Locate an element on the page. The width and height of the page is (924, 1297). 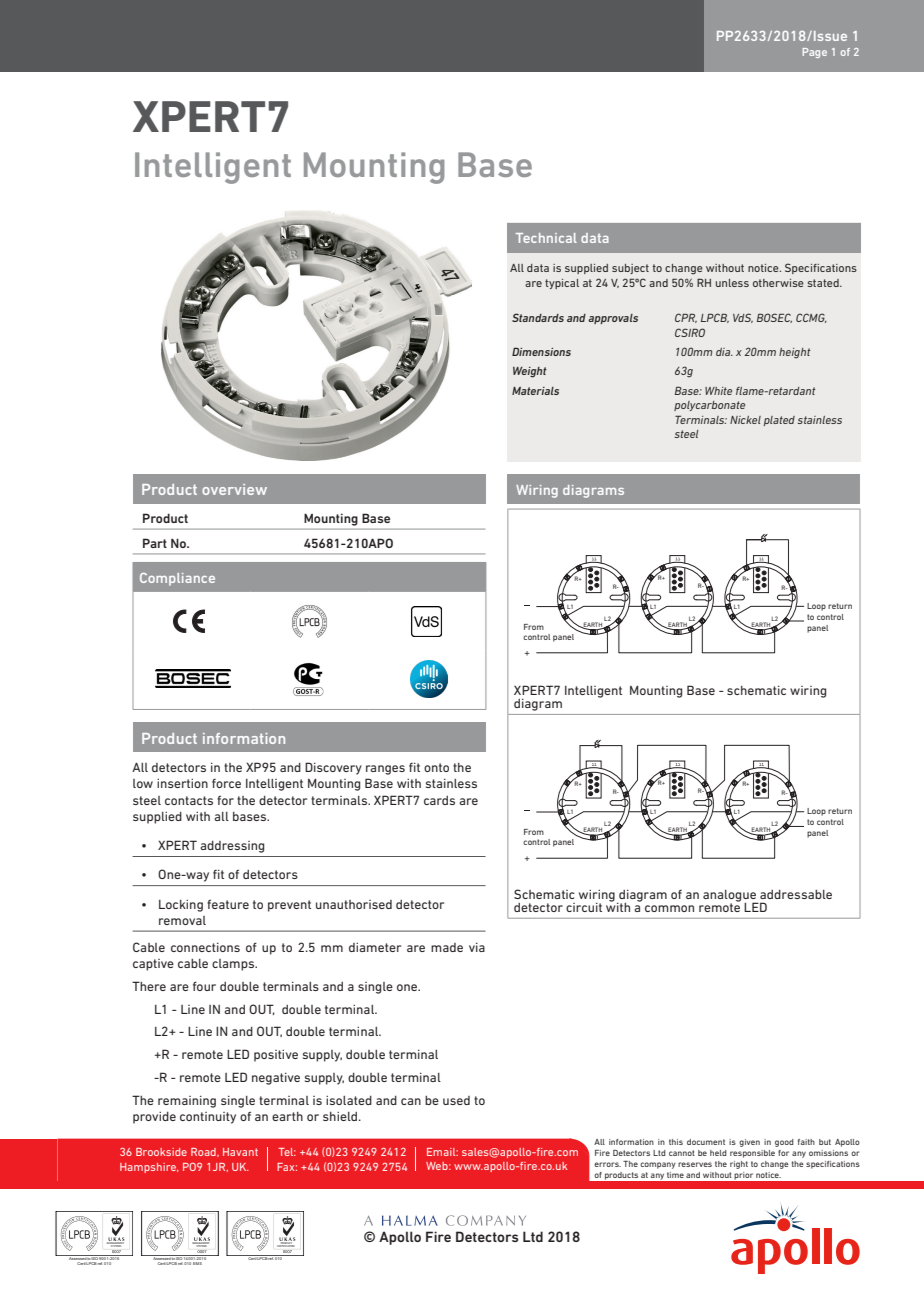
force is located at coordinates (226, 783).
